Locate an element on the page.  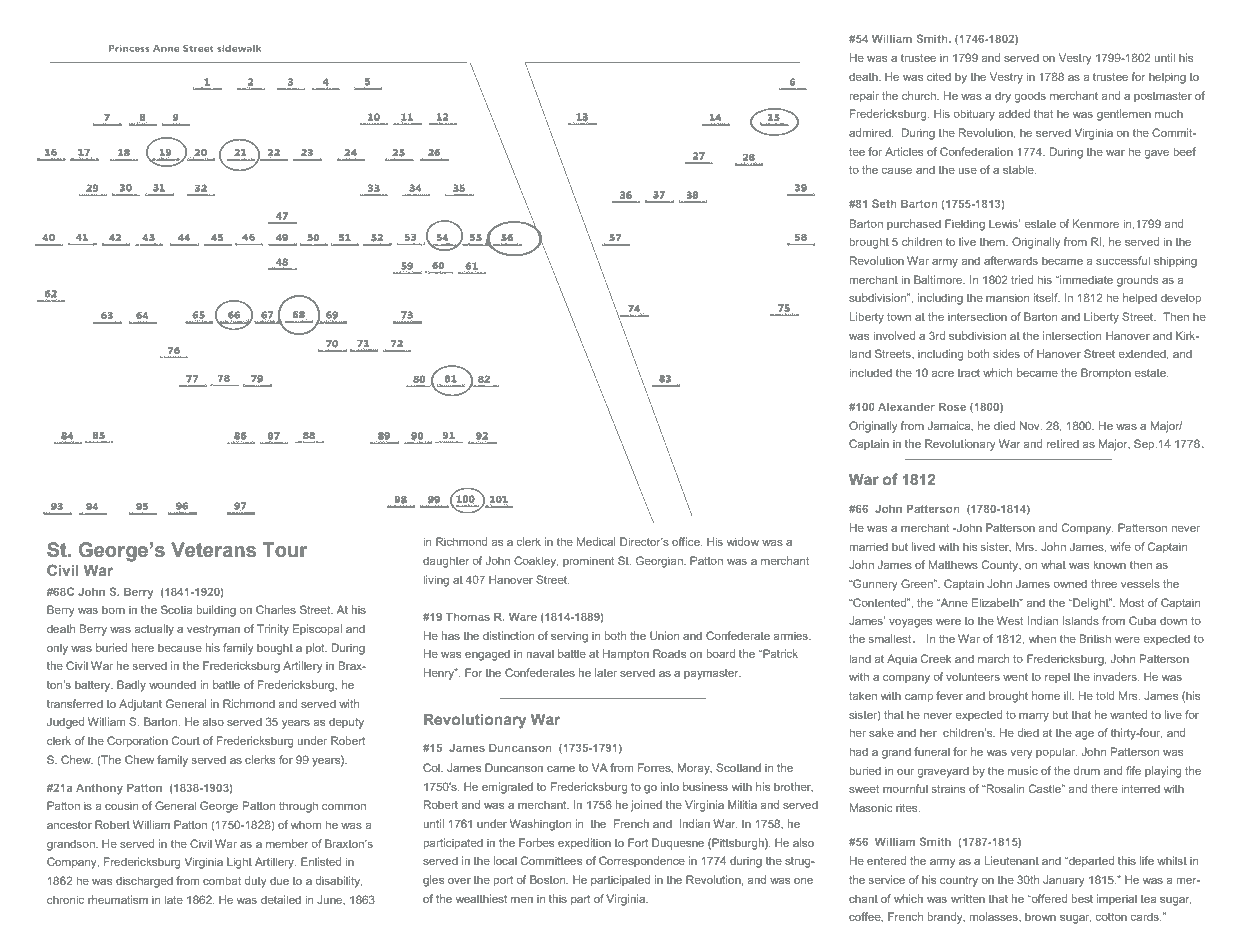
combat is located at coordinates (222, 880).
